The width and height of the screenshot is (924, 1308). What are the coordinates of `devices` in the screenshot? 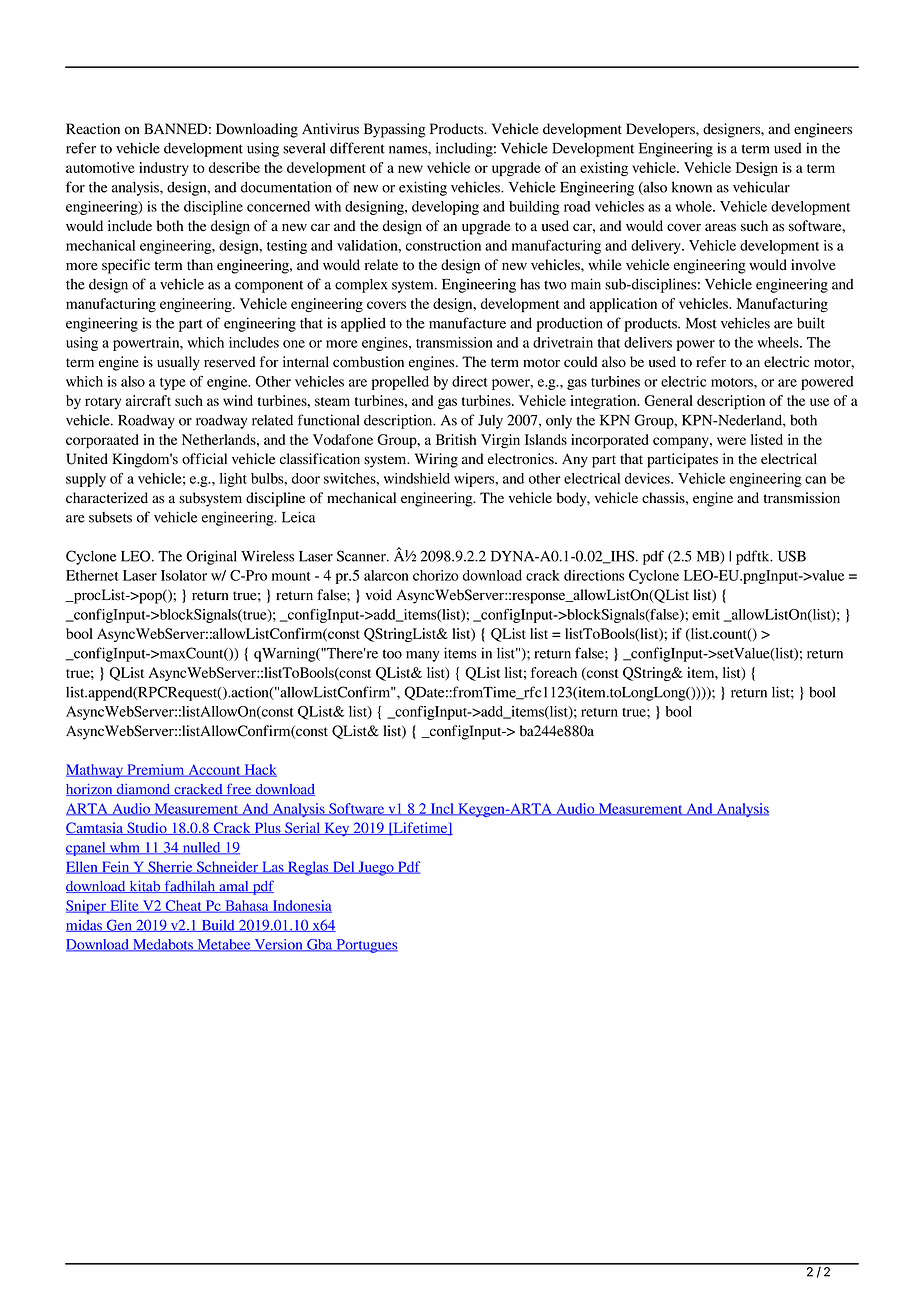 It's located at (648, 478).
